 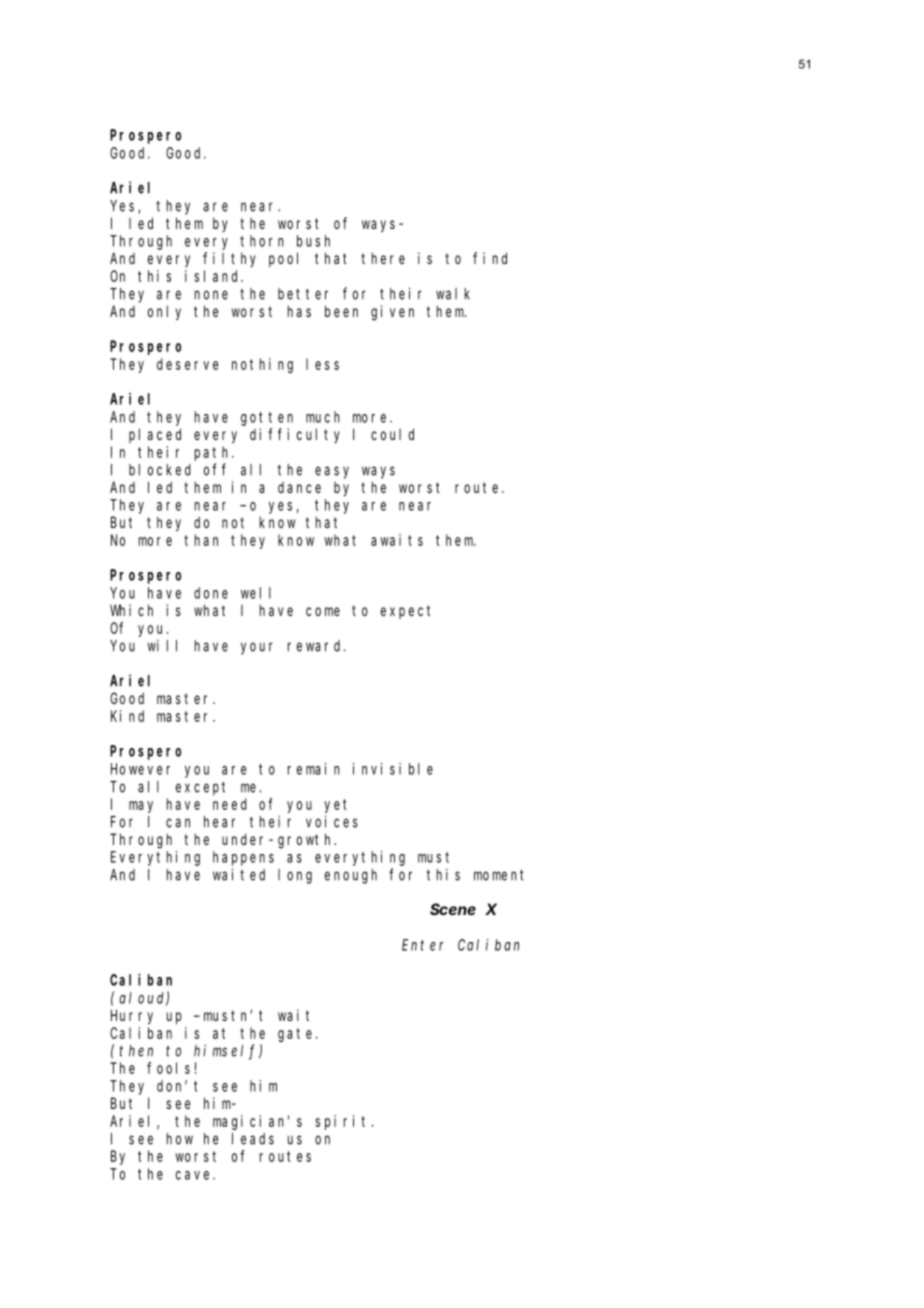 I want to click on done, so click(x=211, y=593).
